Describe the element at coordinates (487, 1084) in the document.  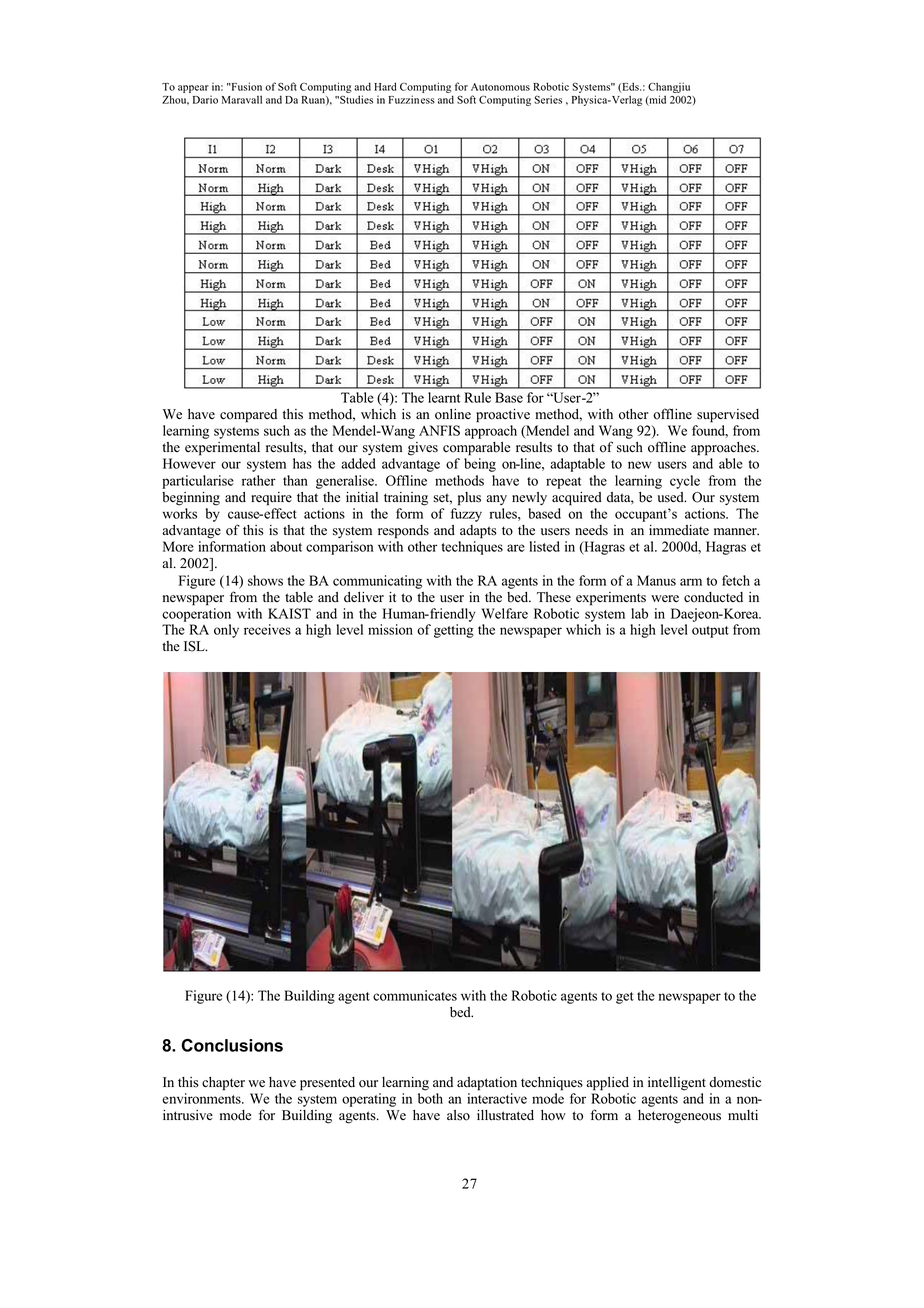
I see `adaptation` at that location.
